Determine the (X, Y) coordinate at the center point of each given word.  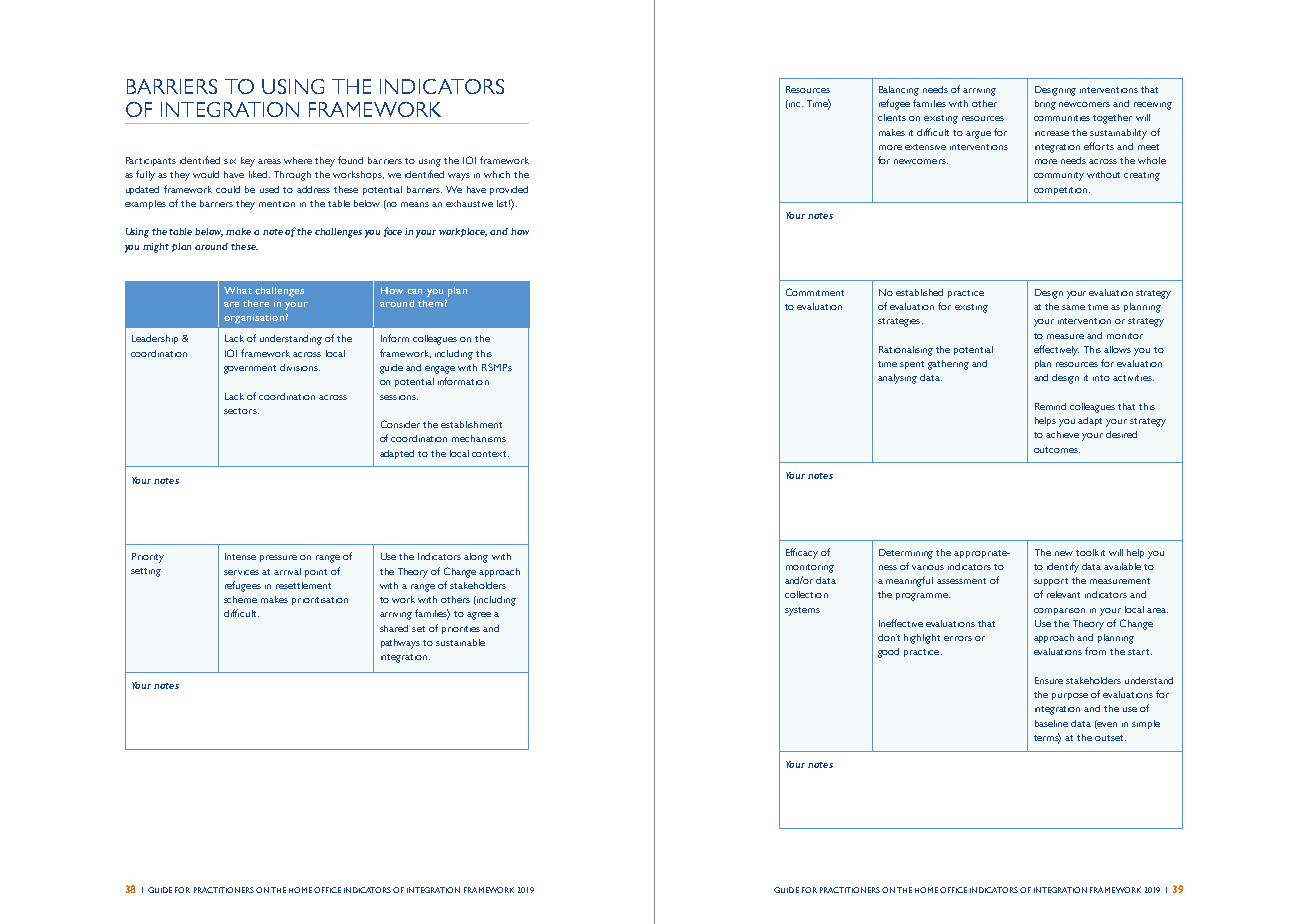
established (919, 292)
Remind (1050, 406)
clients (892, 117)
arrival (287, 571)
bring (1045, 105)
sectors (241, 411)
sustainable (460, 642)
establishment (471, 424)
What (238, 290)
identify (1063, 567)
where (298, 160)
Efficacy (802, 553)
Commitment (815, 292)
